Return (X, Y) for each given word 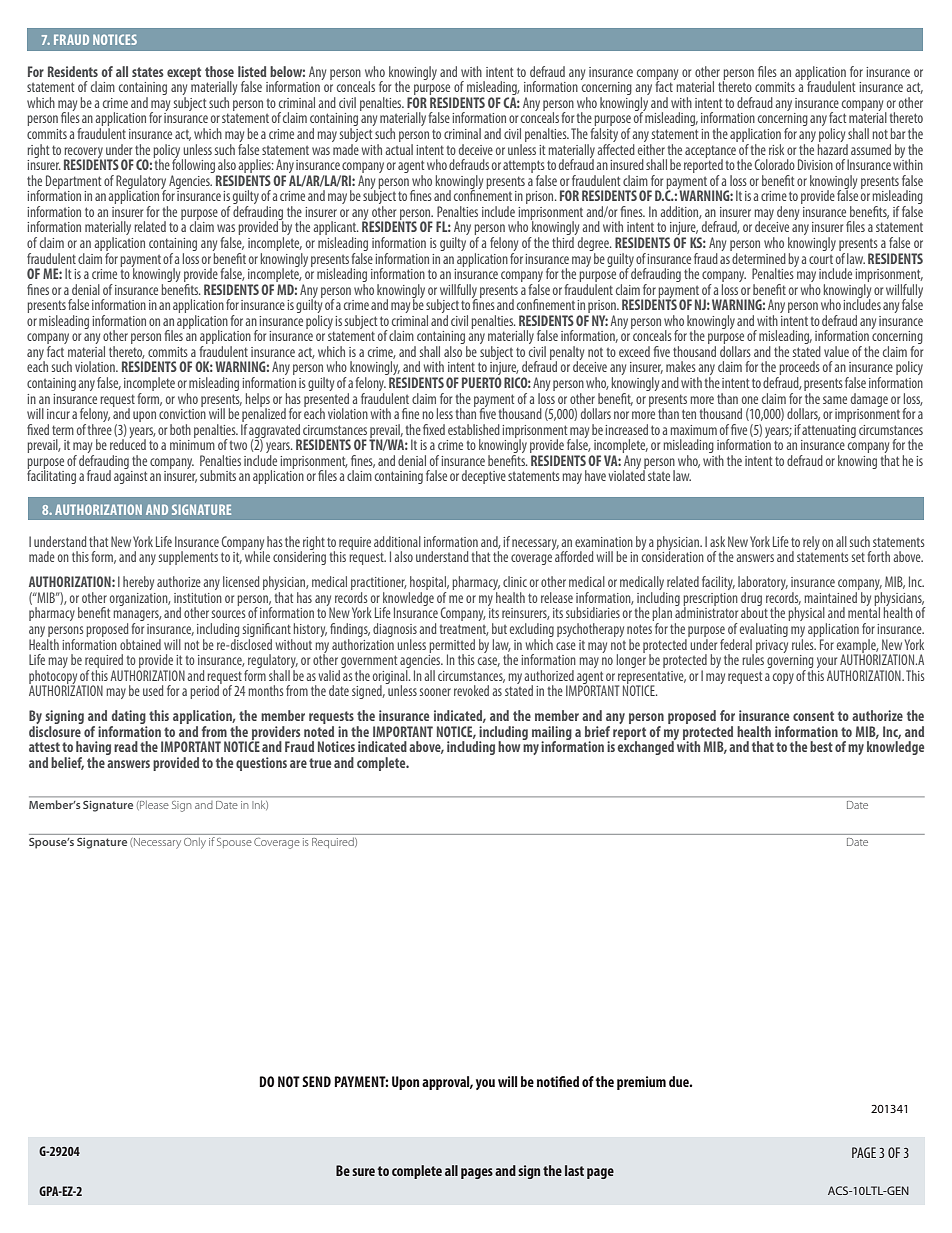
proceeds (798, 369)
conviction (182, 412)
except (184, 73)
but (499, 628)
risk (776, 149)
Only (195, 843)
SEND (316, 1081)
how (510, 745)
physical (807, 615)
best (821, 746)
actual (399, 148)
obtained (140, 644)
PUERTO (482, 382)
